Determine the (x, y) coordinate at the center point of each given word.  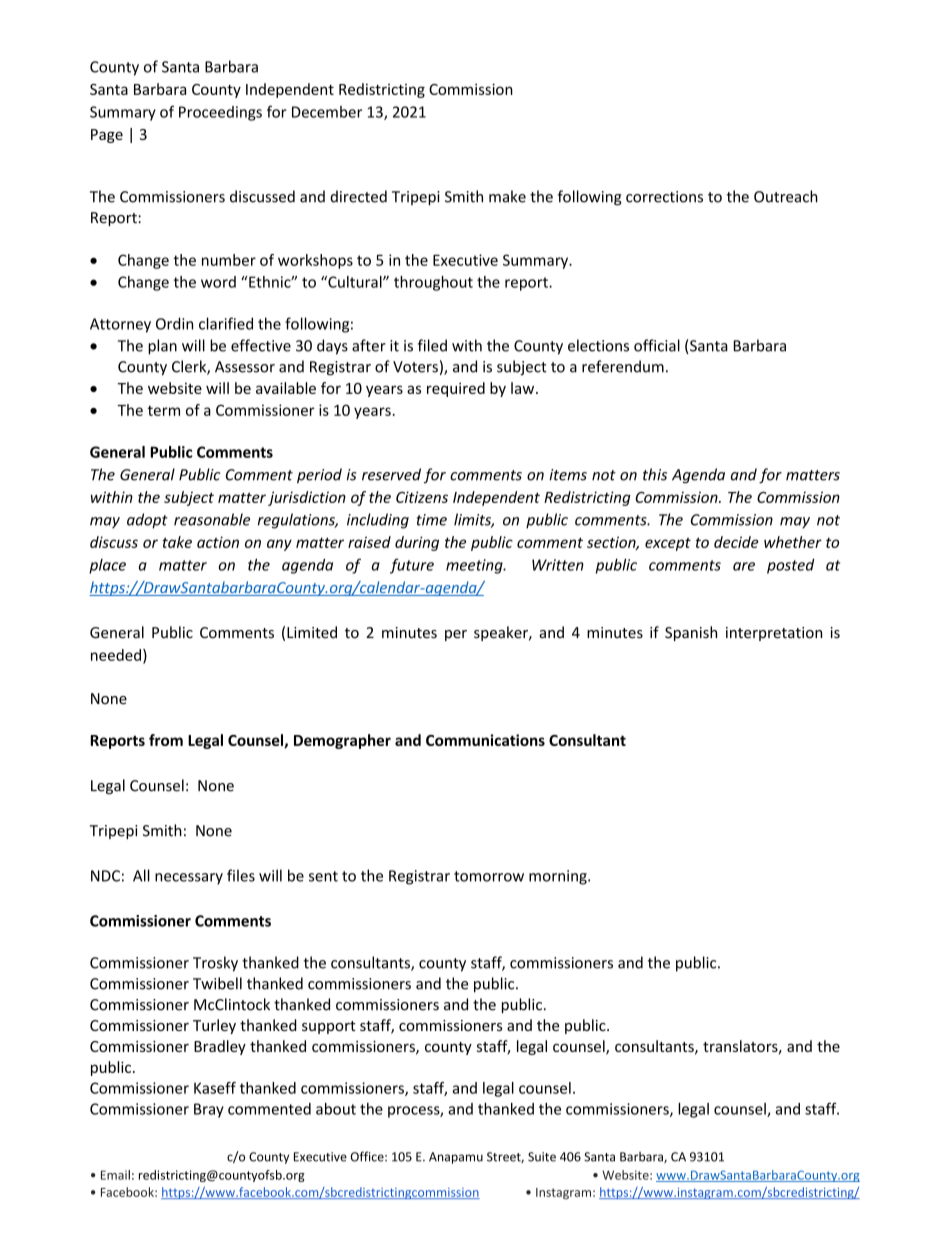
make (507, 196)
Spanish (691, 633)
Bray (209, 1110)
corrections (664, 197)
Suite (542, 1157)
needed (116, 655)
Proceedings (220, 113)
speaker (502, 633)
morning (559, 877)
